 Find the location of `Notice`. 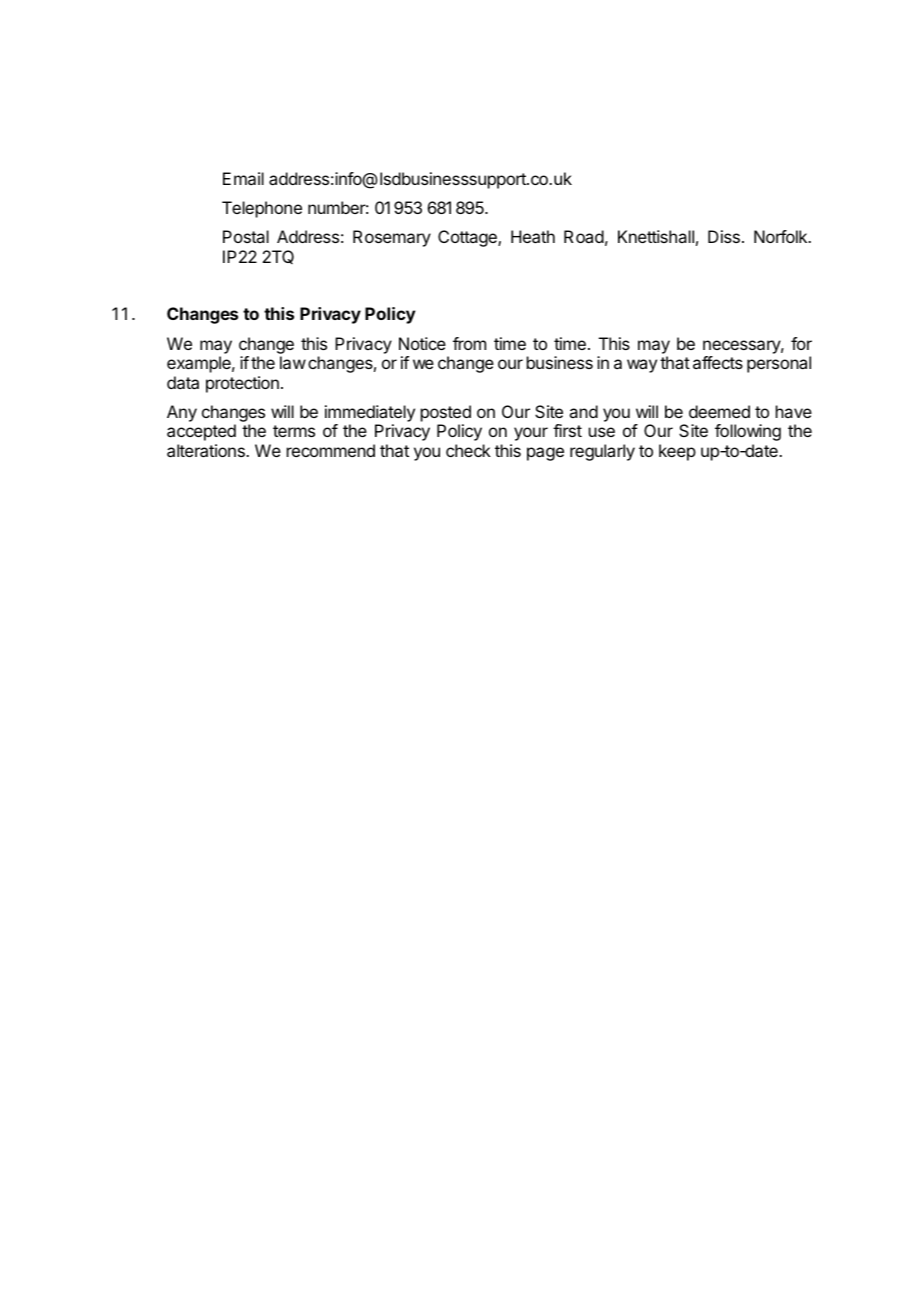

Notice is located at coordinates (422, 343).
